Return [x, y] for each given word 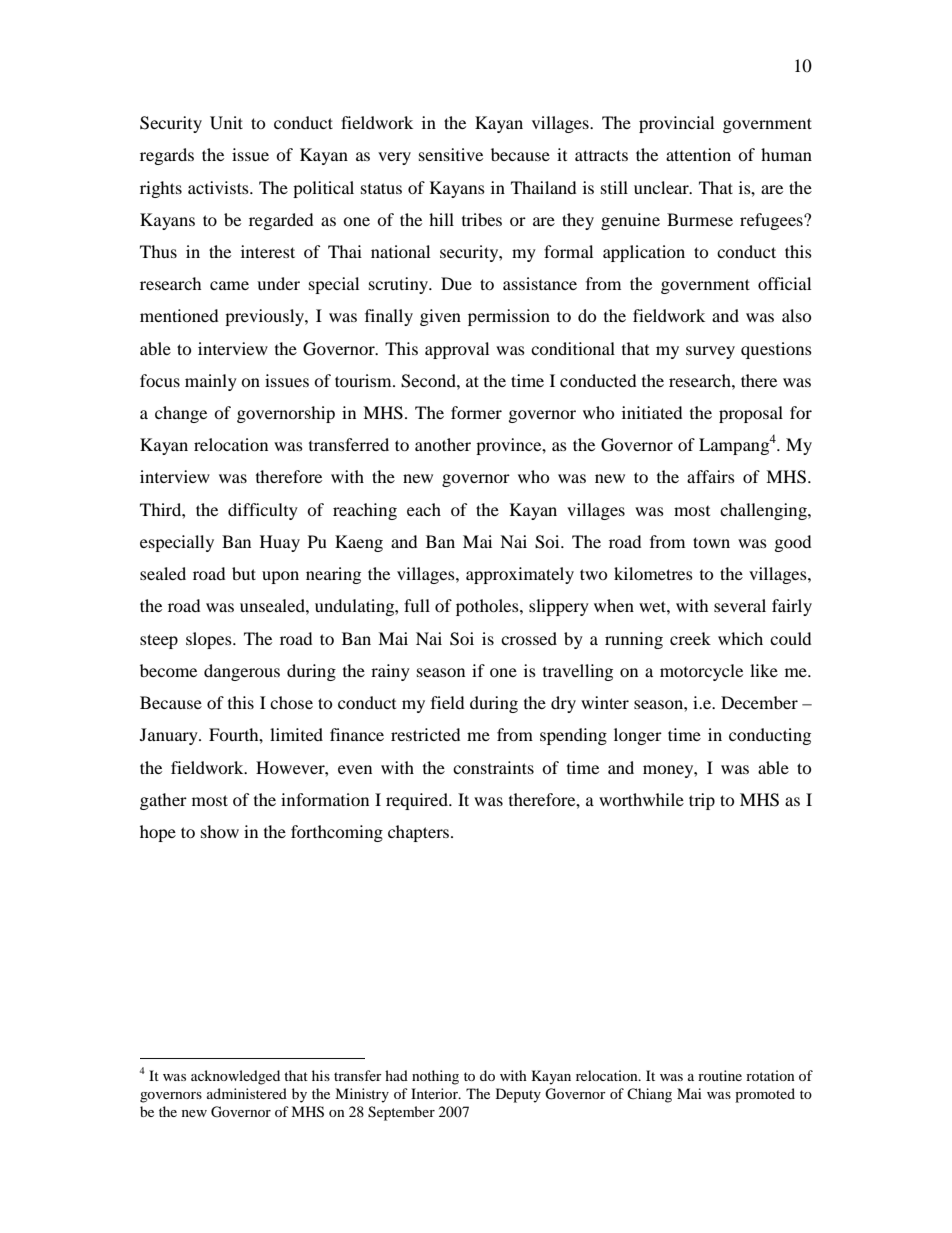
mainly [211, 382]
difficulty [263, 511]
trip [702, 801]
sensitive [451, 154]
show [220, 831]
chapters [420, 833]
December [759, 702]
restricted [425, 734]
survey [710, 352]
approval [457, 350]
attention [698, 154]
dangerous [242, 672]
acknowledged [235, 1077]
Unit [226, 123]
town [711, 542]
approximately [520, 575]
